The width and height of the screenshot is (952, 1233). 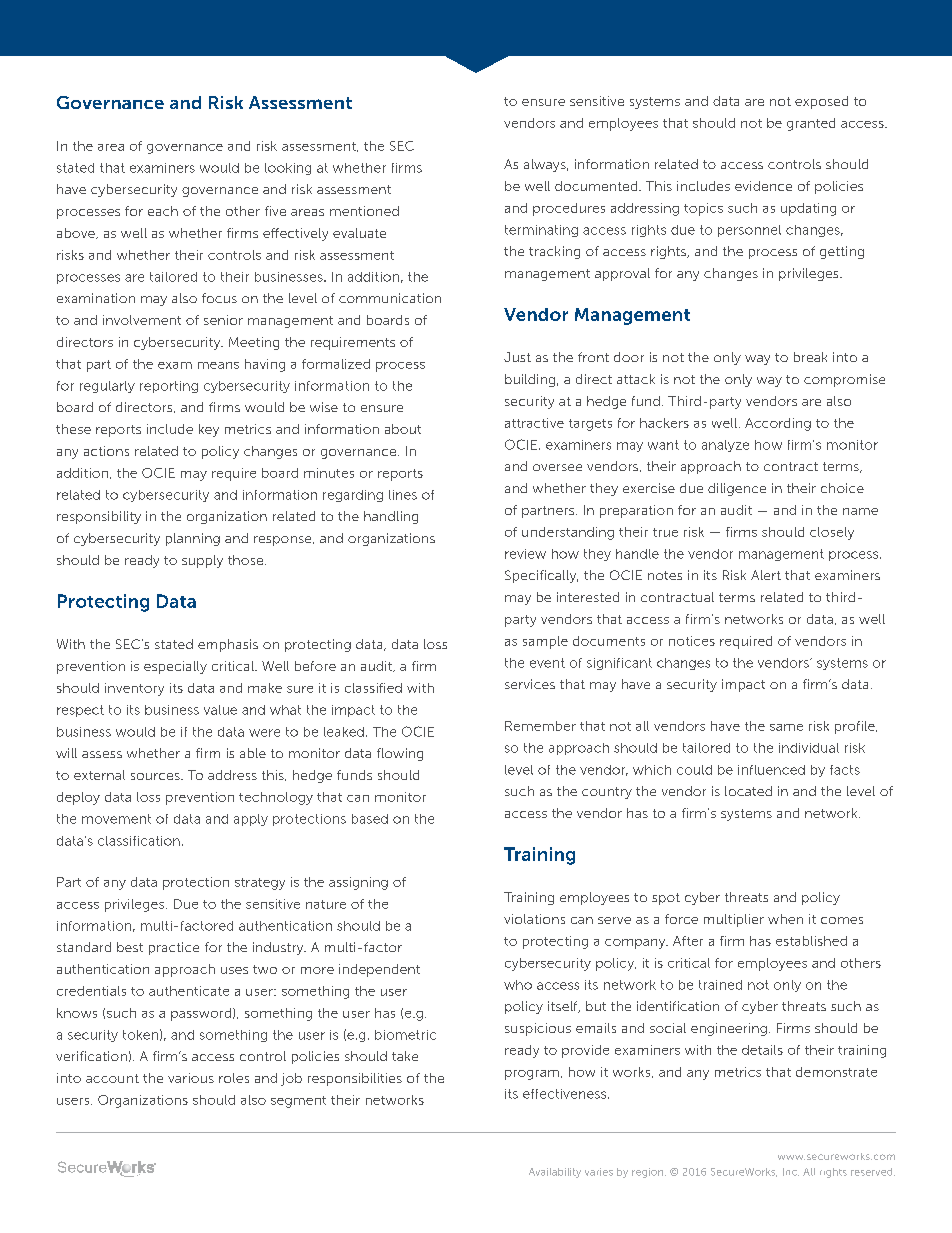 I want to click on lines, so click(x=403, y=495).
